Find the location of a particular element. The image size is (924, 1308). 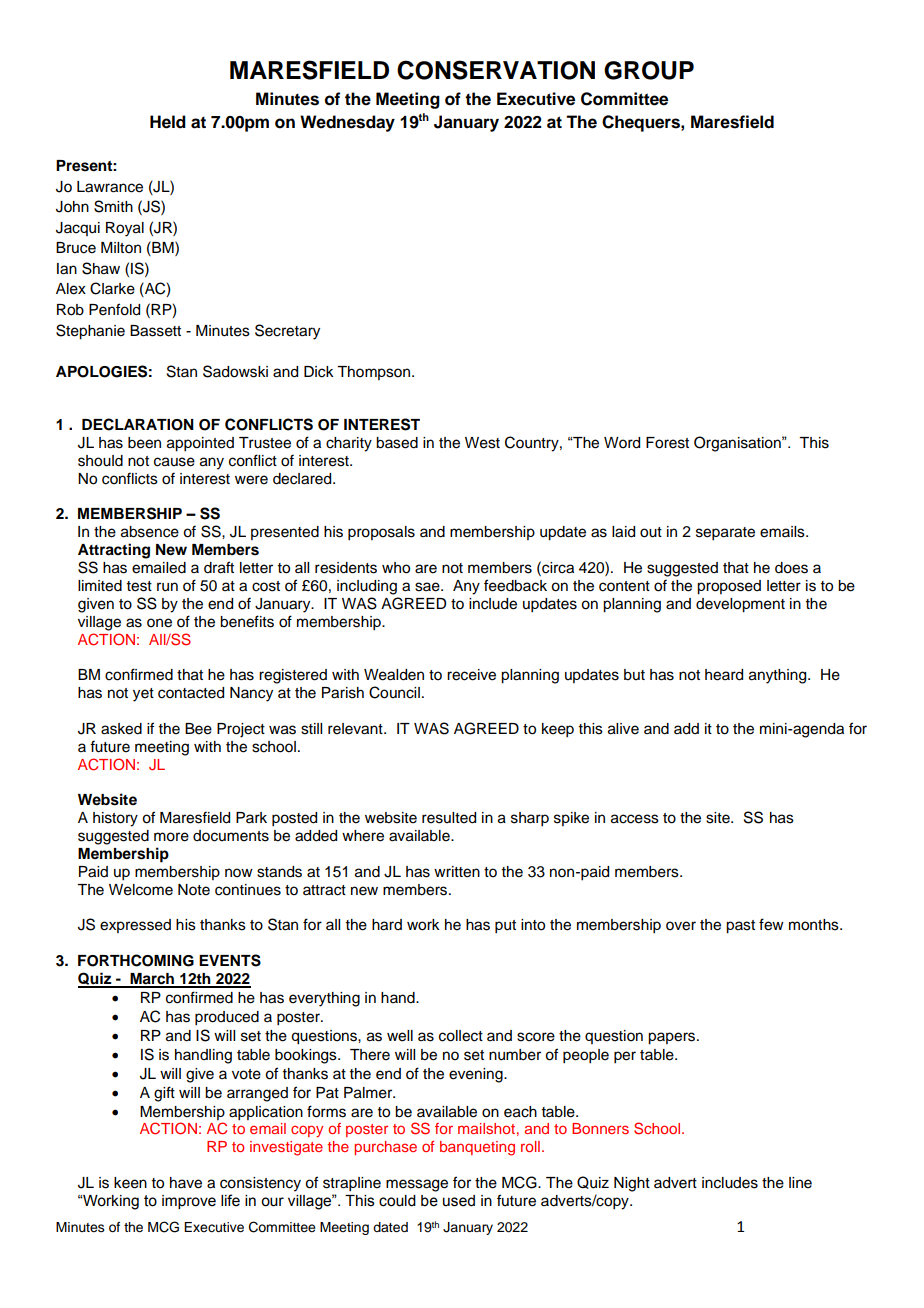

Forest is located at coordinates (667, 443).
